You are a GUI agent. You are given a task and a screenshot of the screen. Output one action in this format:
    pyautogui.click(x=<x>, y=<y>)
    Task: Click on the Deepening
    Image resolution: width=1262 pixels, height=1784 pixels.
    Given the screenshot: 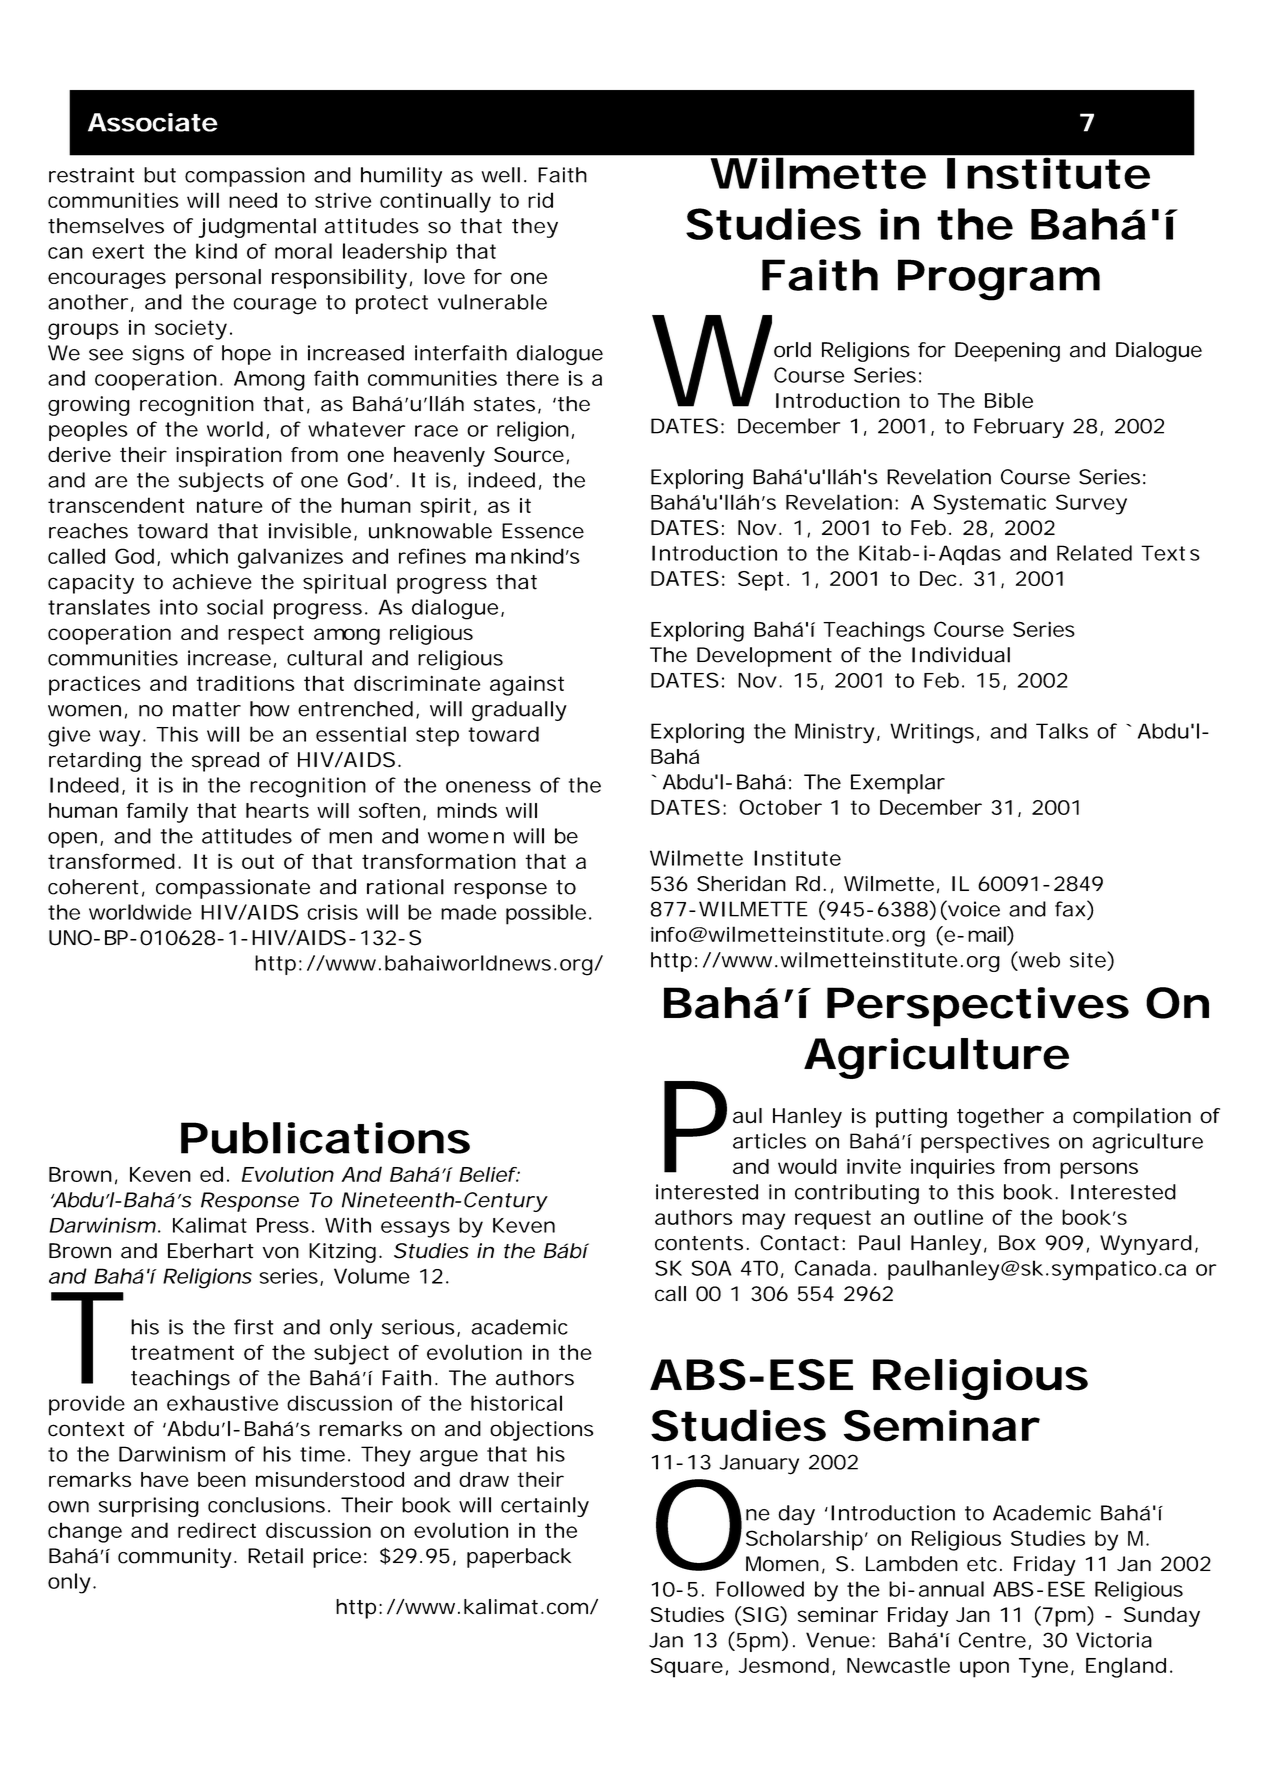 What is the action you would take?
    pyautogui.click(x=1007, y=352)
